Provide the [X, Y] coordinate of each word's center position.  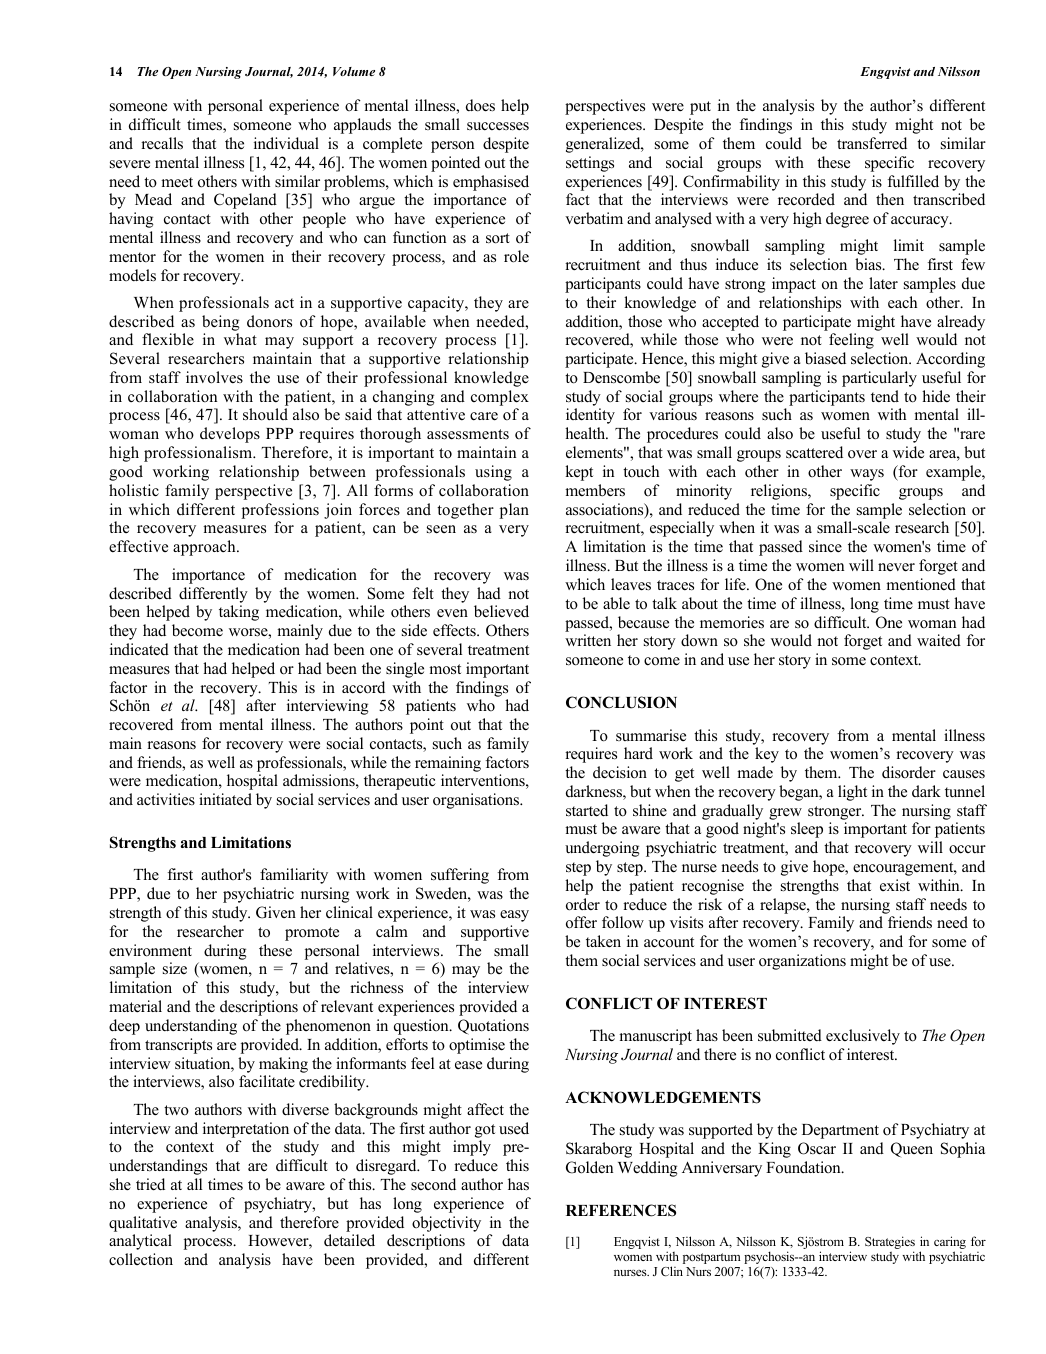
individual [286, 143]
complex [500, 399]
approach [205, 548]
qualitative [143, 1224]
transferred [872, 143]
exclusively [863, 1037]
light [852, 793]
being [221, 323]
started [587, 810]
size [175, 968]
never [896, 567]
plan [514, 511]
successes [498, 126]
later [883, 283]
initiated [225, 799]
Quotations [493, 1027]
